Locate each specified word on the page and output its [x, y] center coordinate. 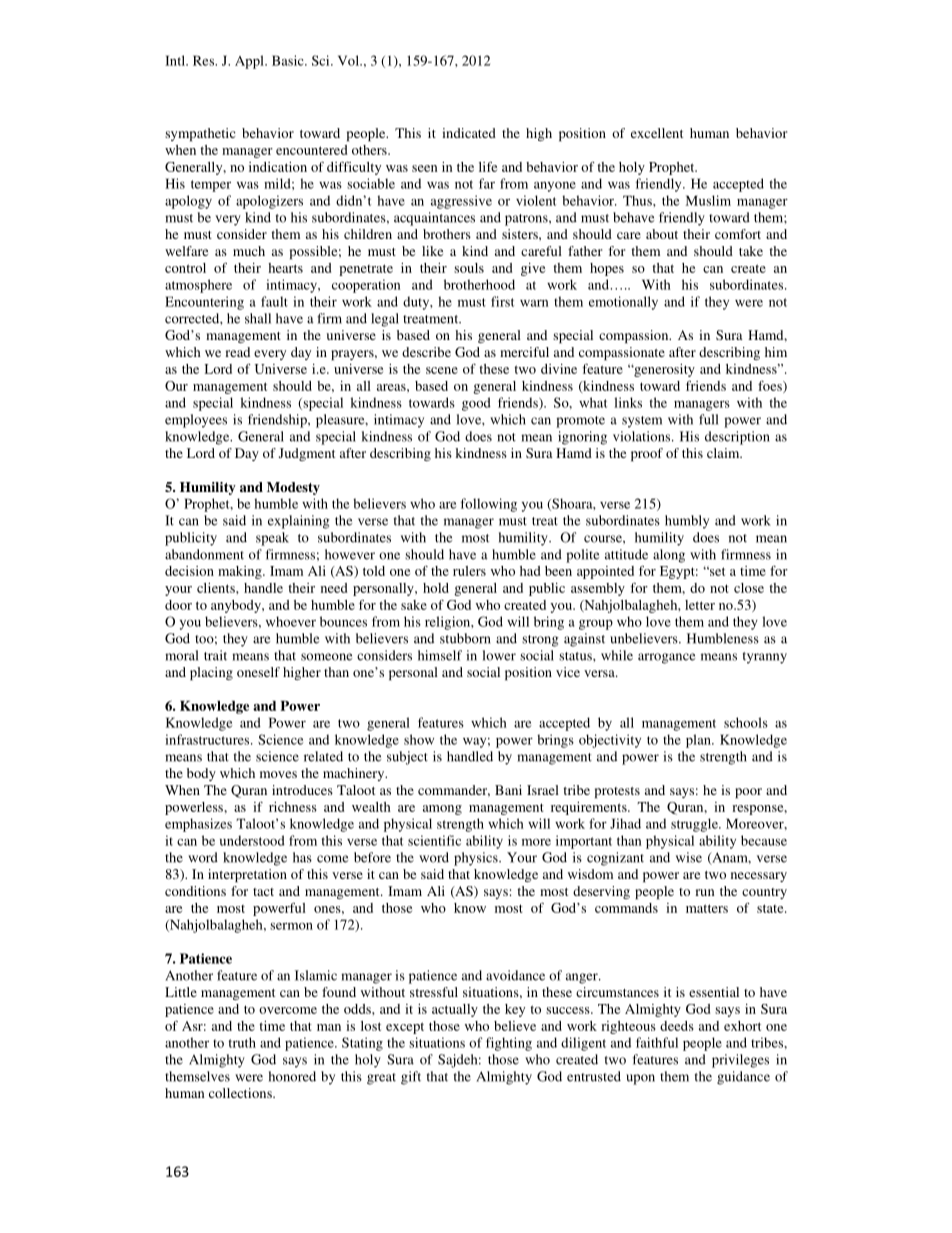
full [708, 419]
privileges [740, 1061]
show [419, 739]
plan [699, 741]
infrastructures [208, 739]
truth [242, 1042]
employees [196, 421]
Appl [250, 62]
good [476, 404]
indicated [469, 133]
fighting [509, 1044]
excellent [657, 133]
